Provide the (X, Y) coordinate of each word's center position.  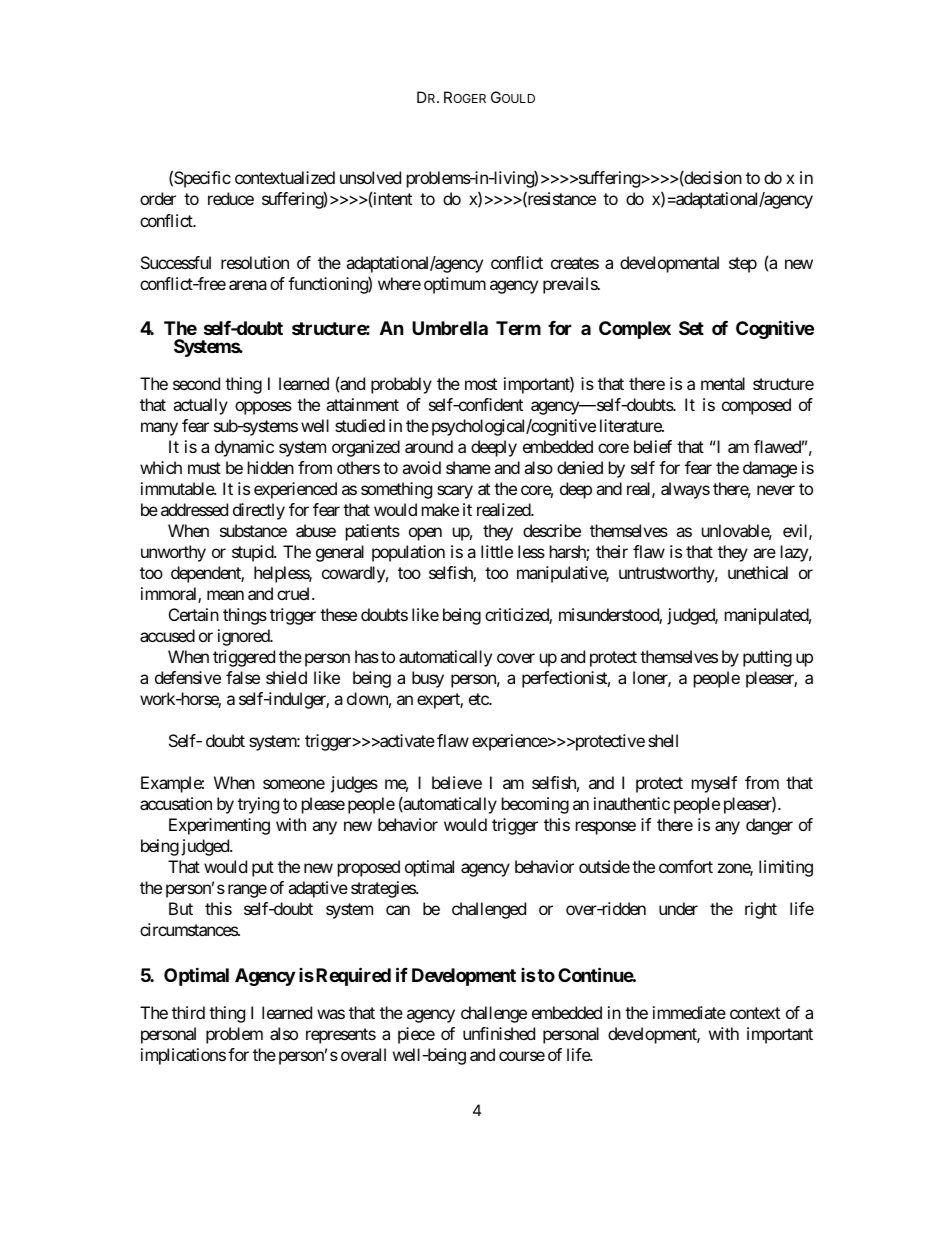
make (440, 509)
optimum (455, 285)
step (743, 265)
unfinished (499, 1033)
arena (248, 285)
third (188, 1012)
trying (258, 805)
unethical (758, 572)
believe (457, 782)
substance (253, 530)
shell (663, 740)
